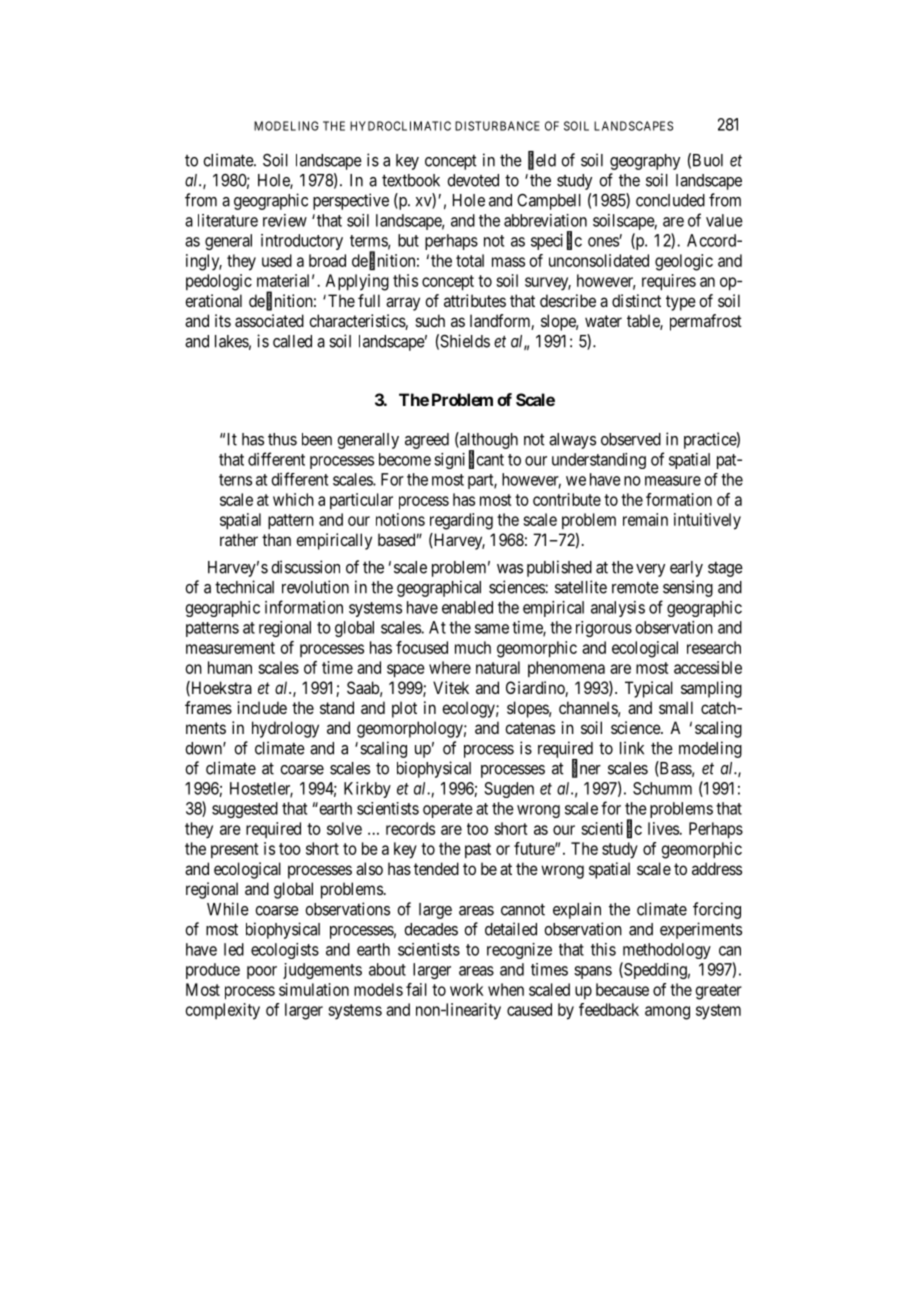 This screenshot has height=1308, width=924. I want to click on such, so click(430, 320).
